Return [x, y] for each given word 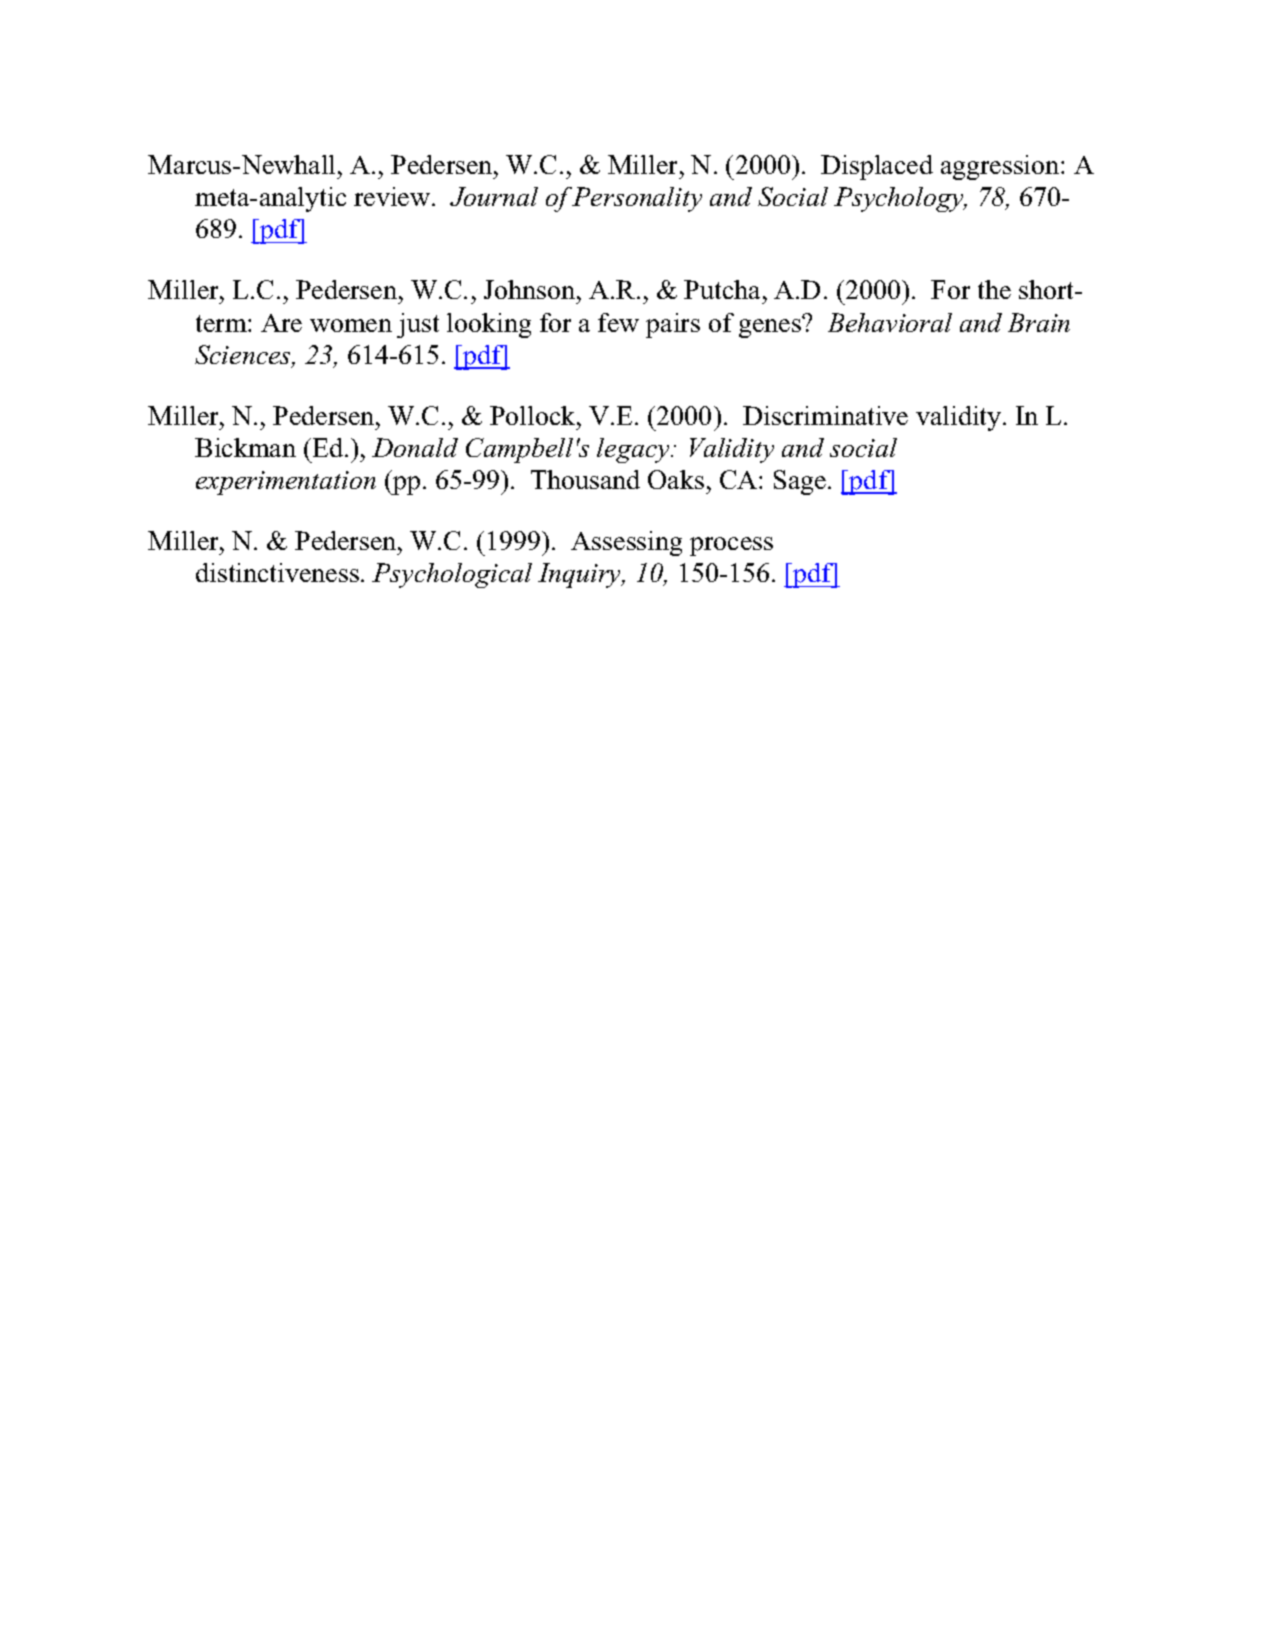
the [994, 289]
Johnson [531, 289]
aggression [1001, 167]
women [351, 325]
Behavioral [890, 322]
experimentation [286, 483]
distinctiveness [277, 572]
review [393, 196]
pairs [673, 325]
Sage [801, 482]
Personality [637, 199]
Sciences [244, 356]
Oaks [676, 479]
